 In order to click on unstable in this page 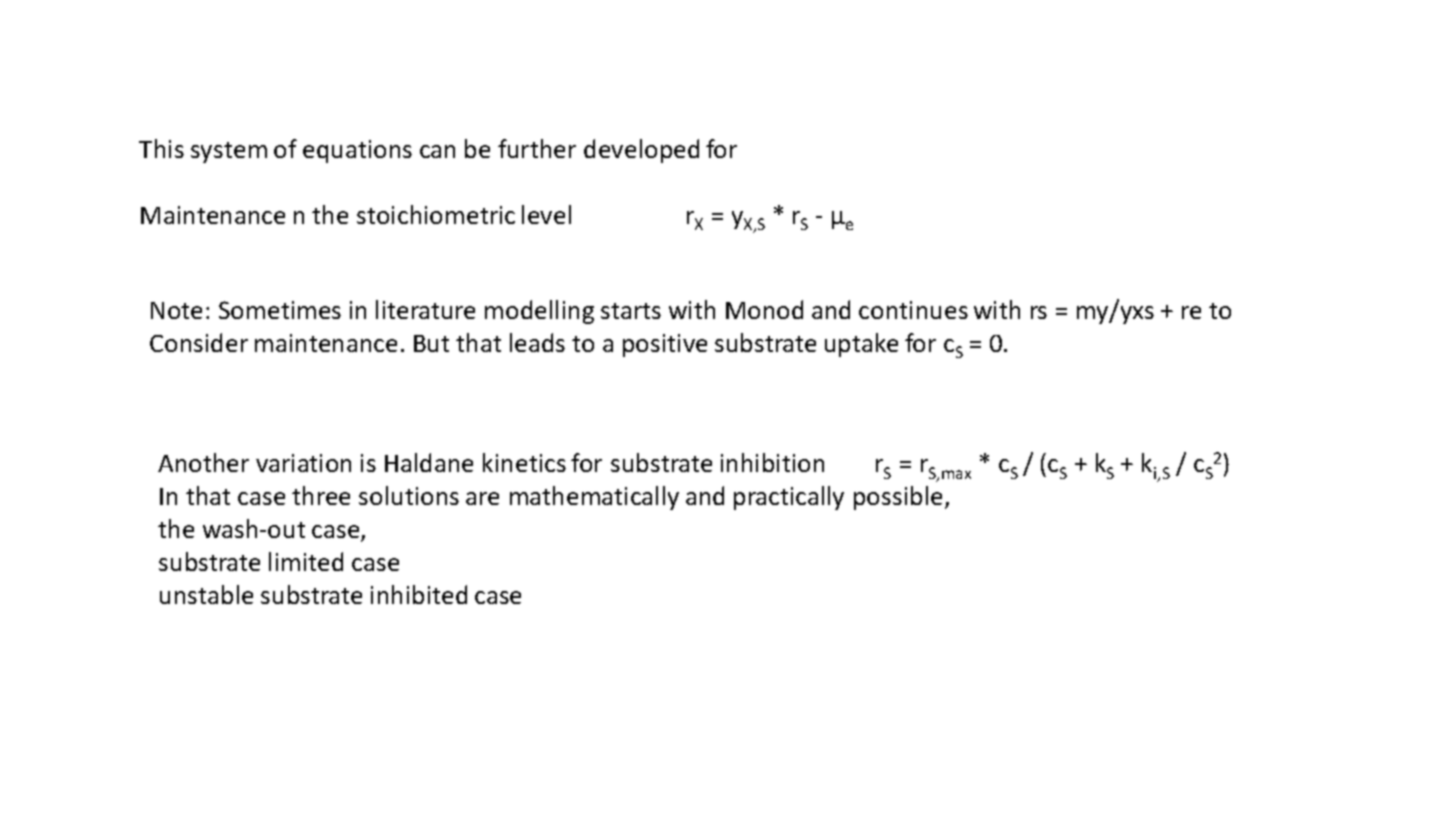, I will do `click(206, 594)`.
